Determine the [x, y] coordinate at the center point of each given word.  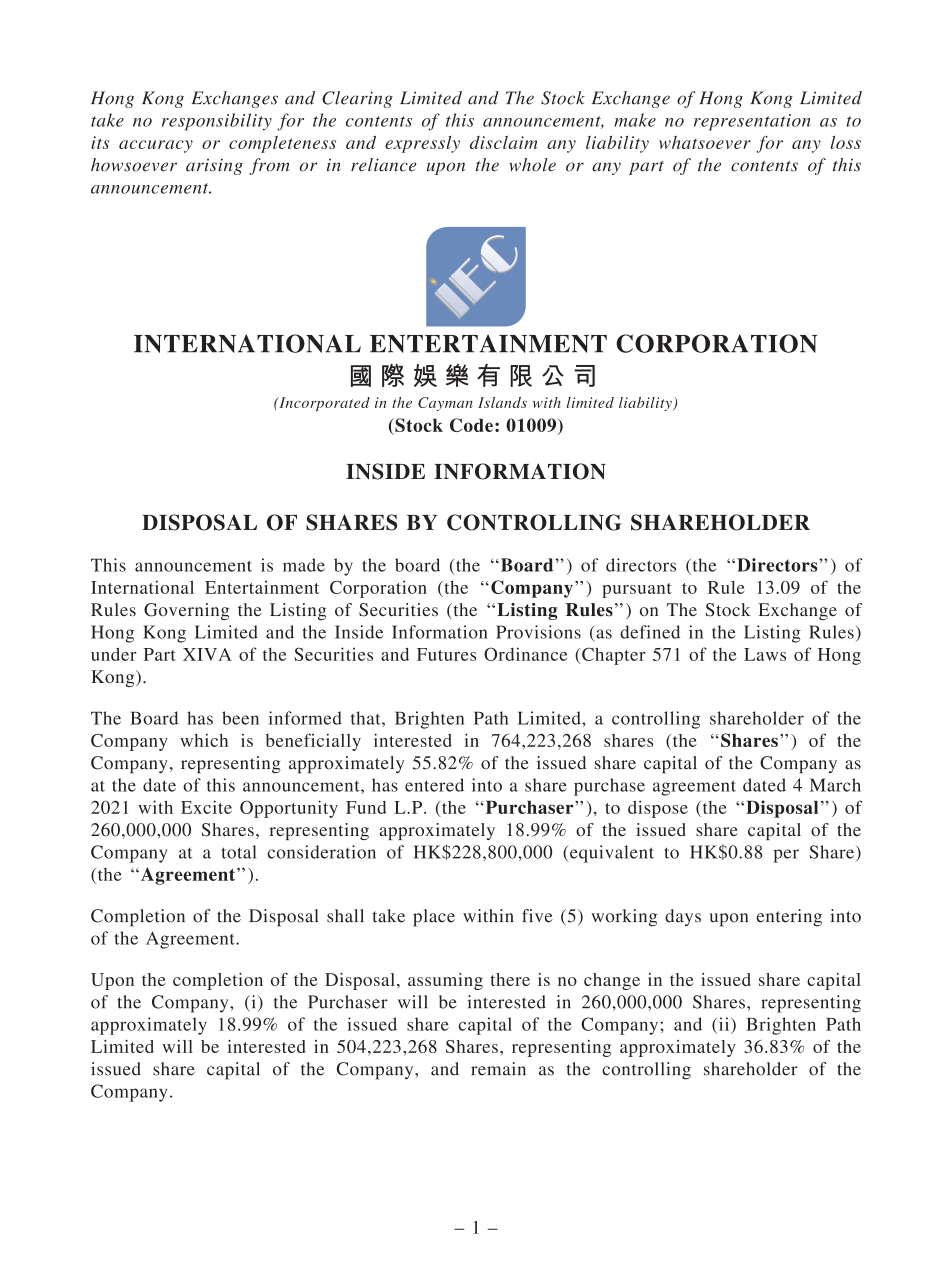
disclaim [503, 142]
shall [345, 916]
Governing [186, 611]
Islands [502, 402]
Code [471, 425]
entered [434, 785]
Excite [206, 807]
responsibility [217, 122]
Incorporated [323, 404]
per [786, 856]
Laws [765, 654]
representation [752, 122]
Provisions [538, 632]
